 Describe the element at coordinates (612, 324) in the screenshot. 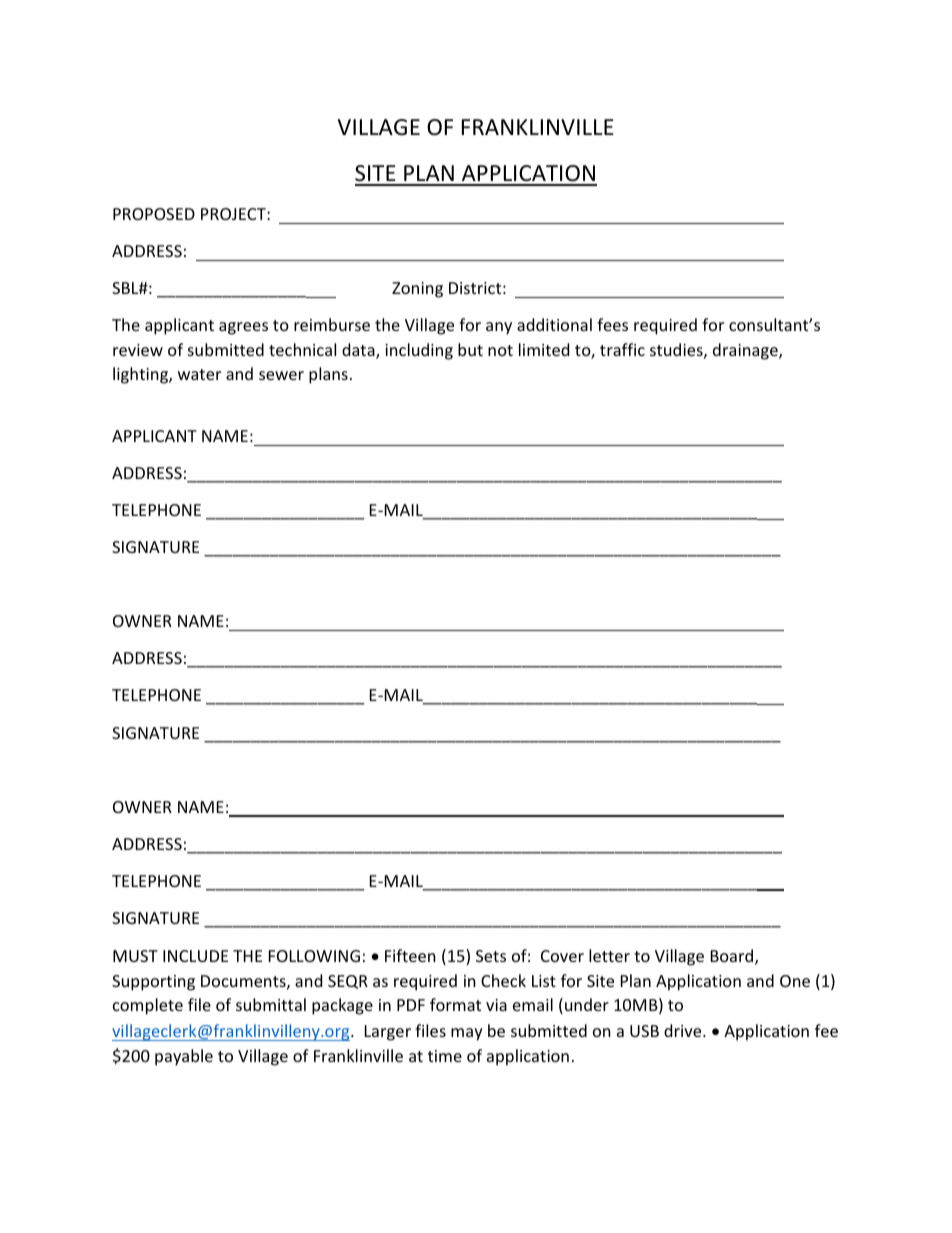

I see `fees` at that location.
